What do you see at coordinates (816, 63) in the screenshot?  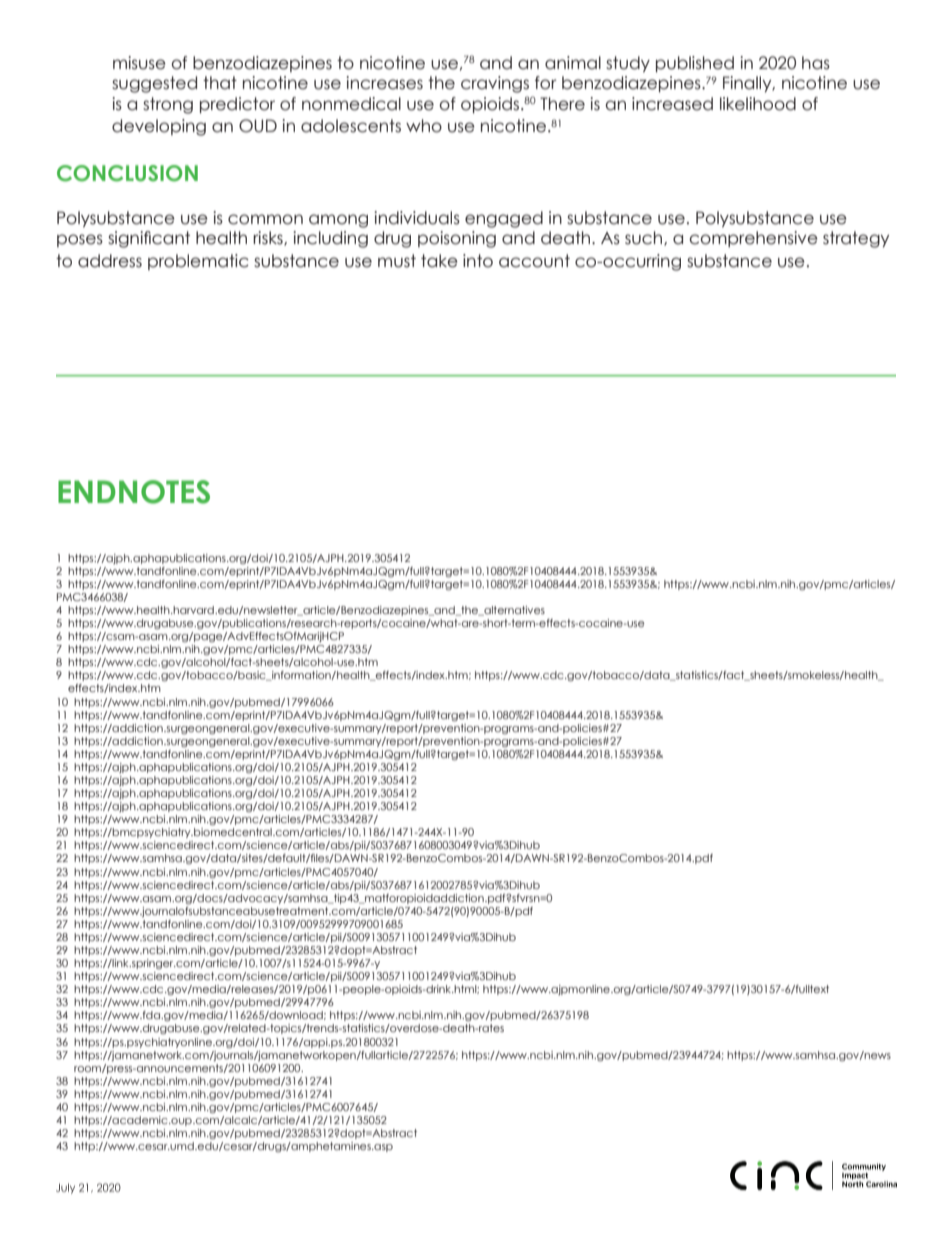 I see `has` at bounding box center [816, 63].
